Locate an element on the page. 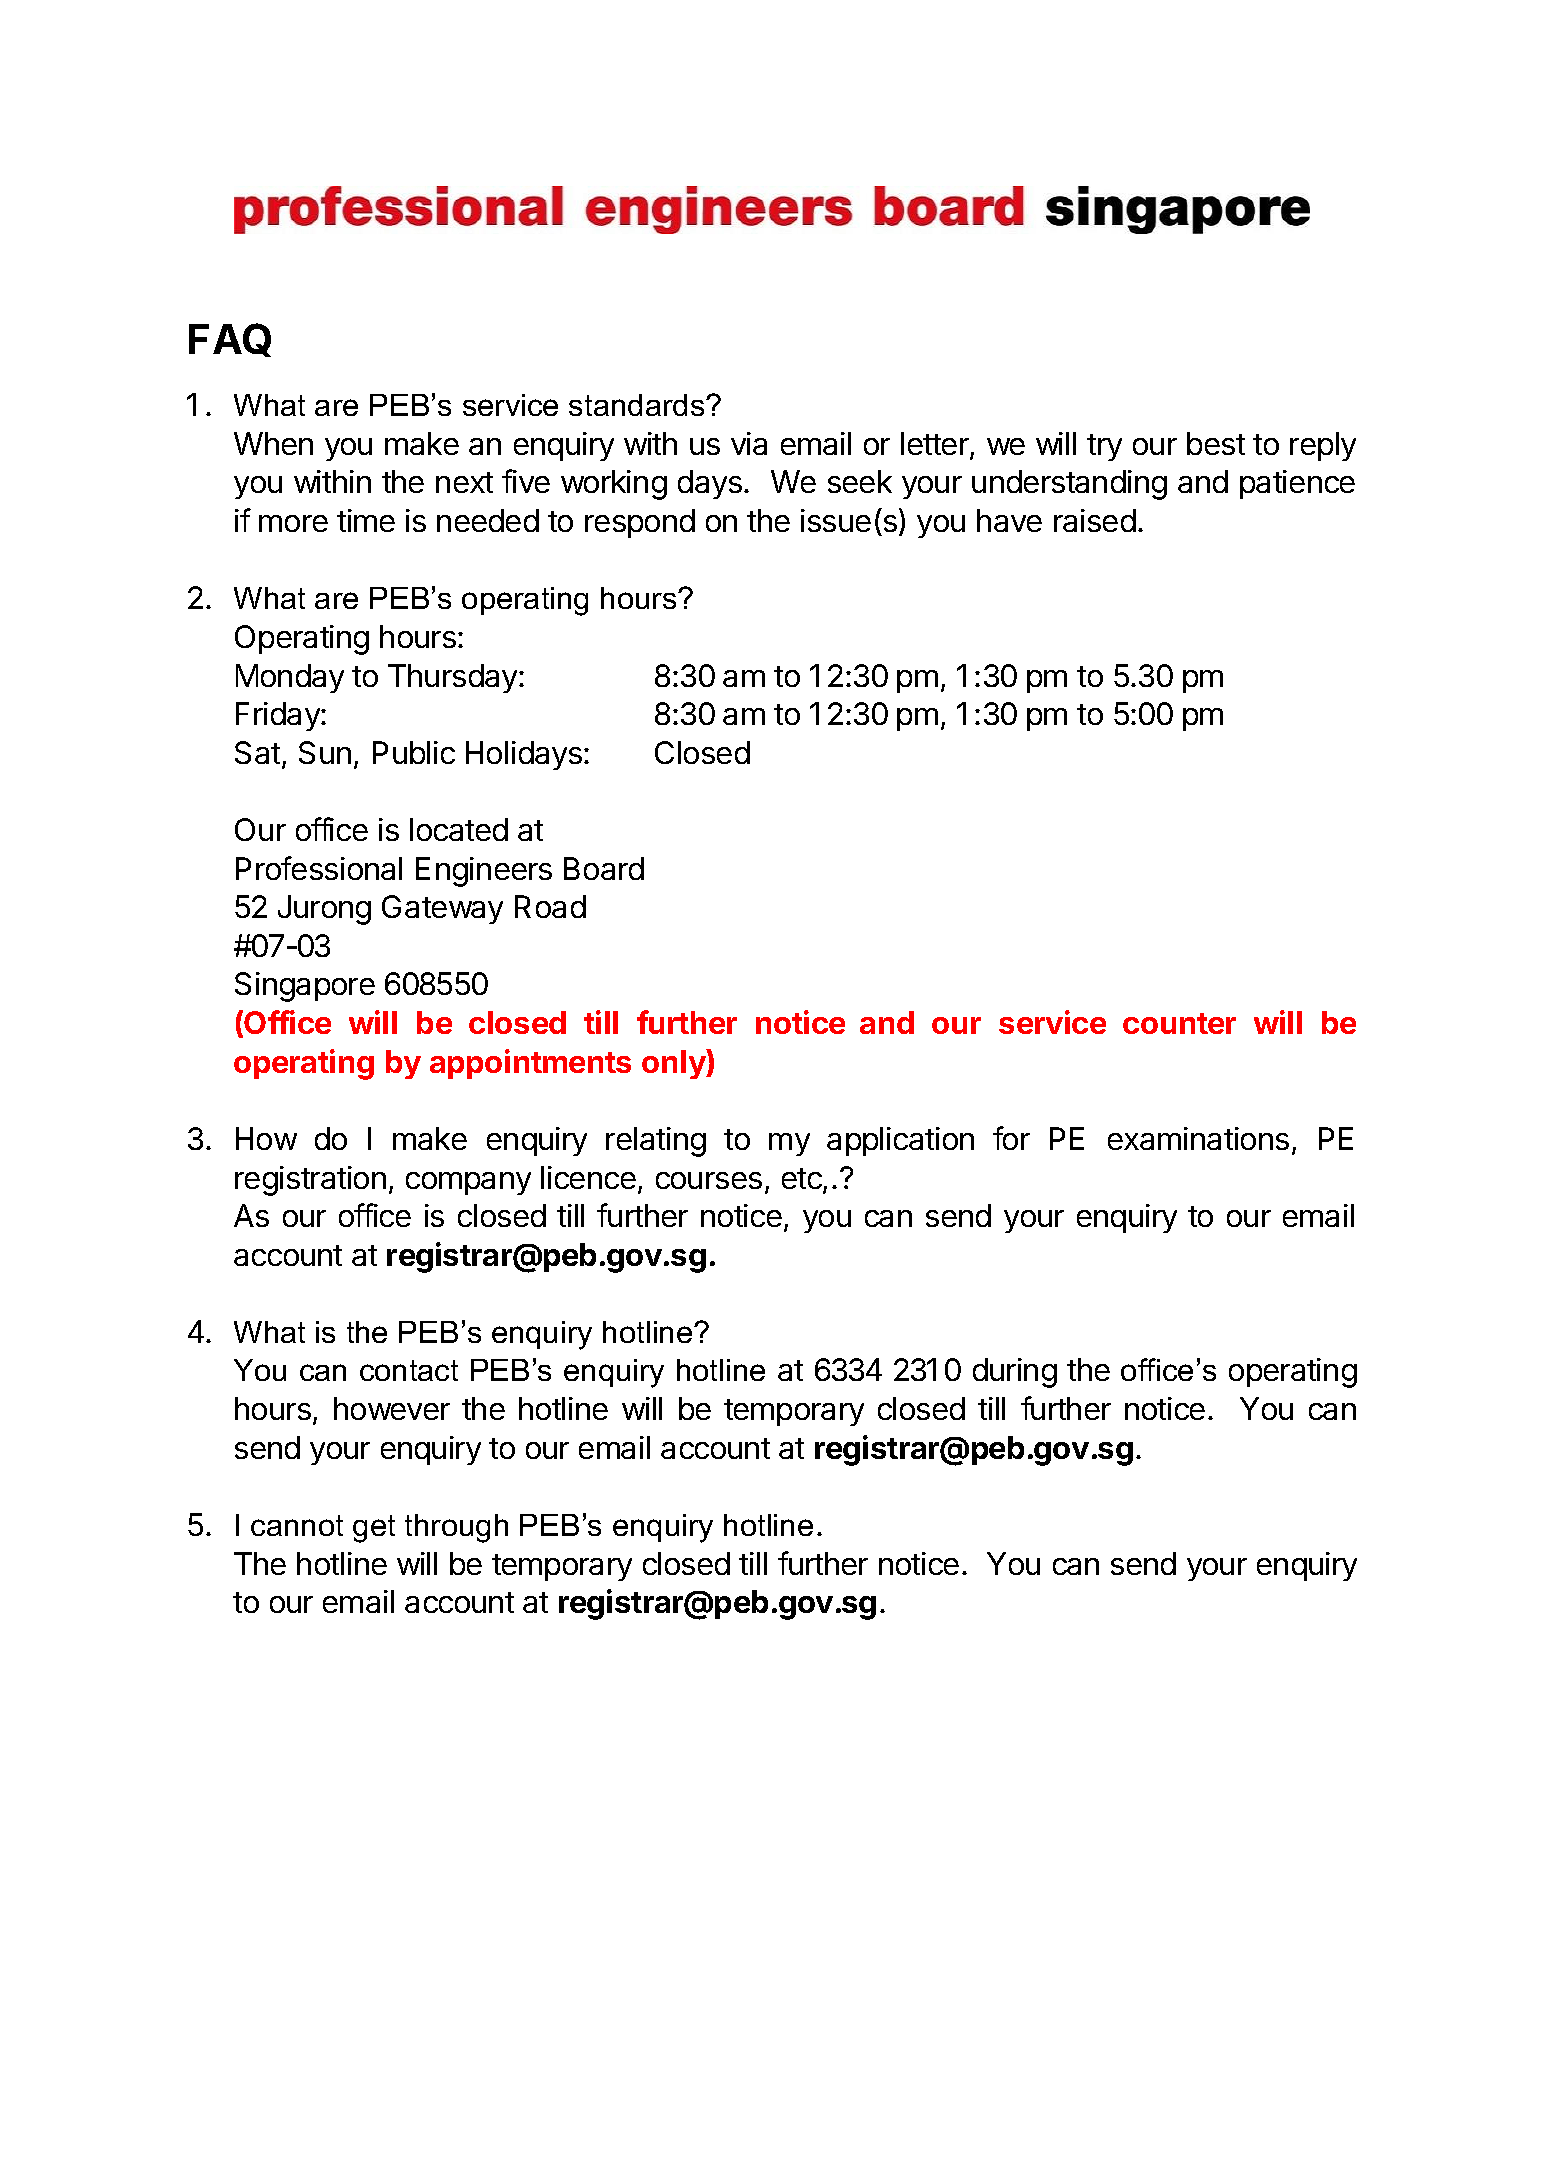  Sun is located at coordinates (325, 752).
